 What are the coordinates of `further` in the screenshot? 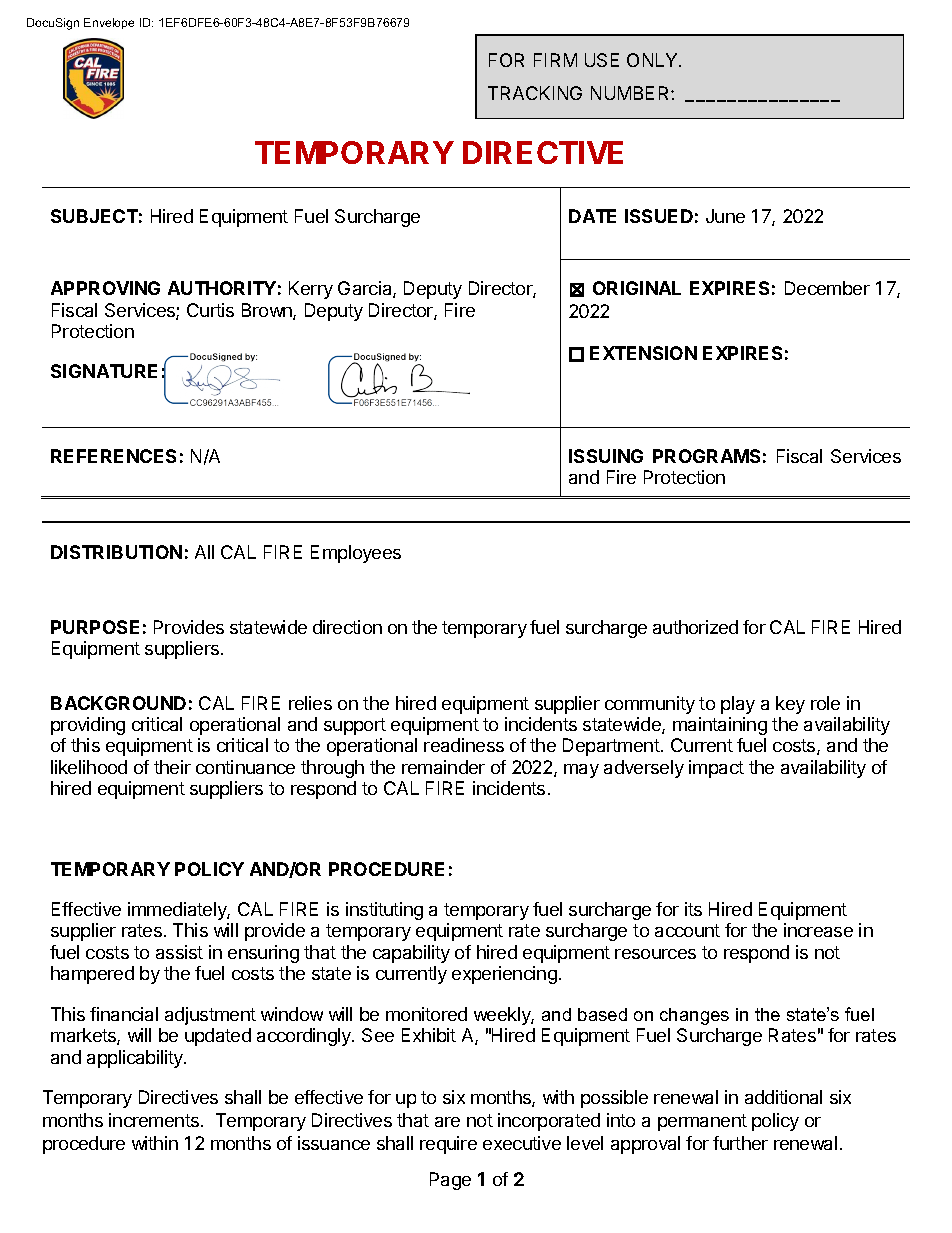 It's located at (740, 1143).
